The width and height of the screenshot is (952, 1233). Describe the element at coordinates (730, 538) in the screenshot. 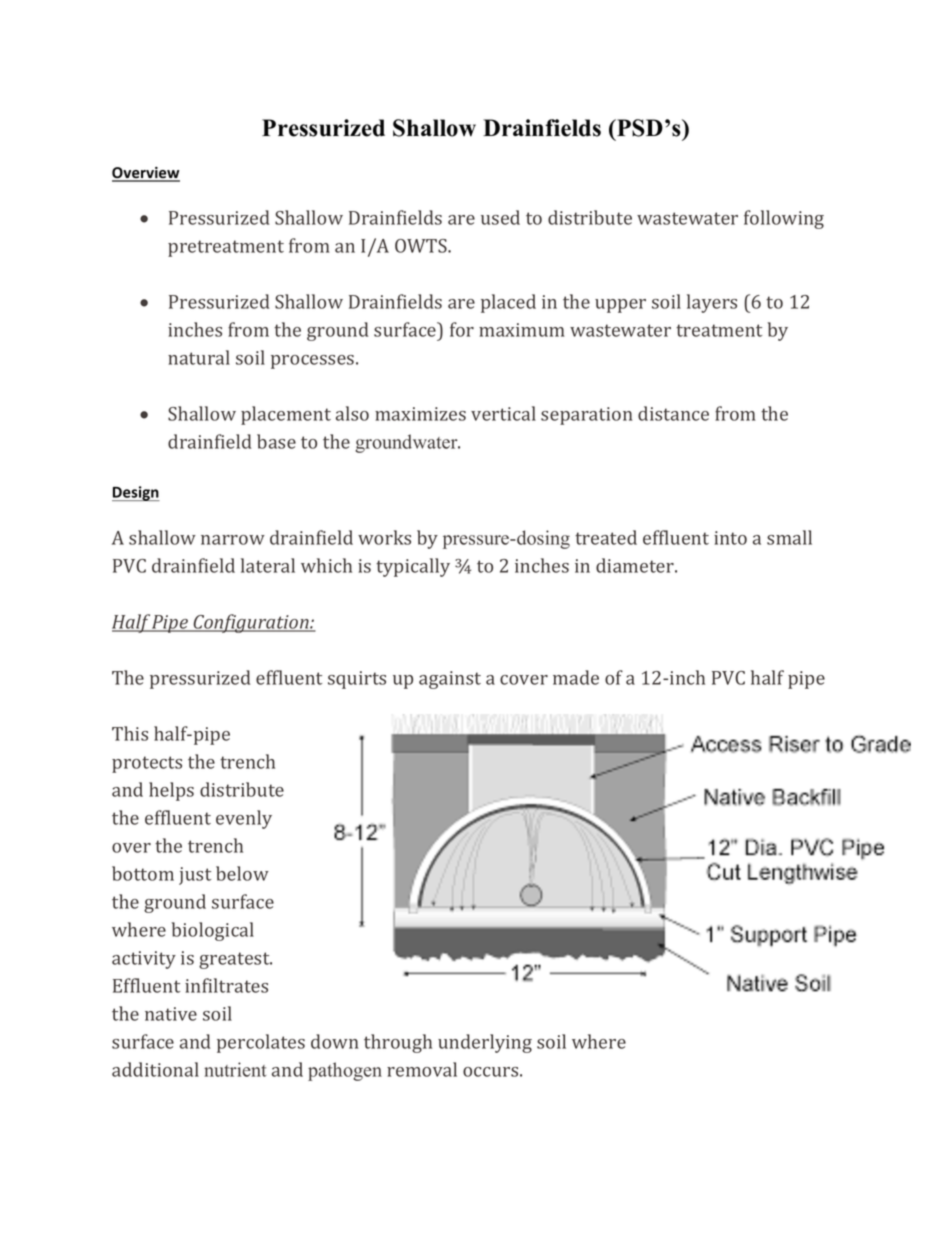

I see `into` at that location.
